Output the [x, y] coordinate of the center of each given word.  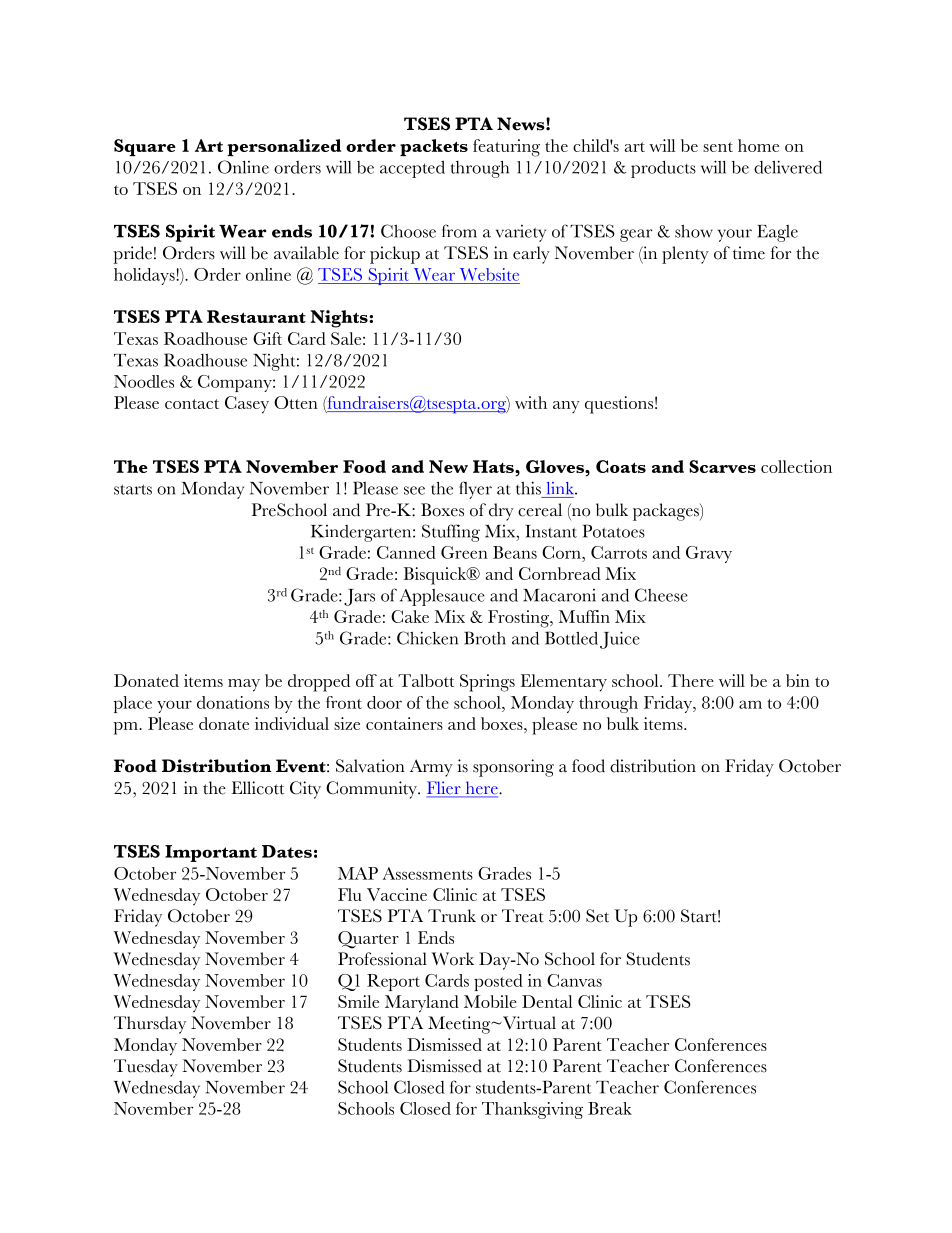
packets [434, 147]
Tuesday [146, 1068]
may [244, 685]
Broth [485, 638]
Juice [620, 640]
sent [718, 147]
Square [145, 147]
